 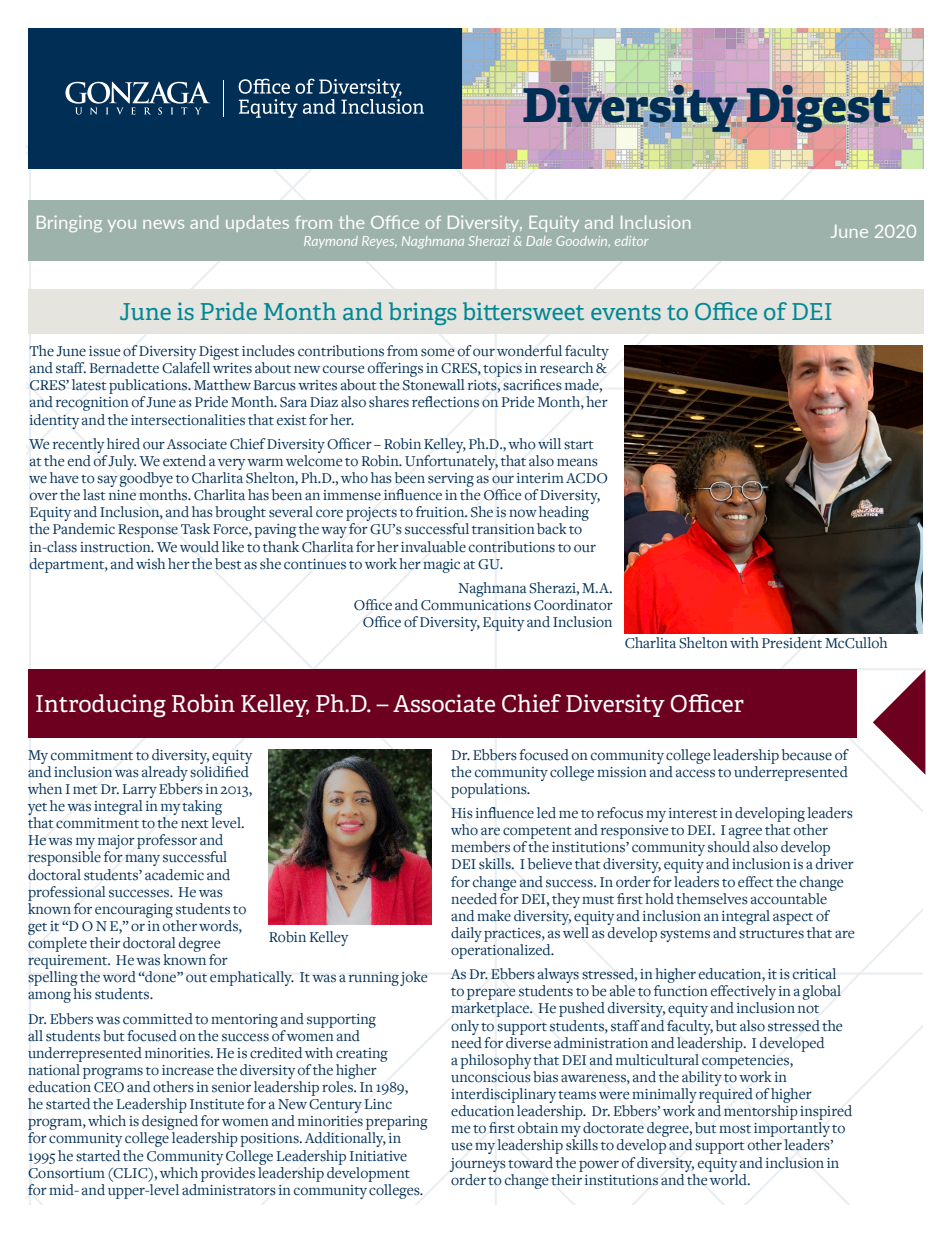 What do you see at coordinates (169, 1124) in the document?
I see `designed` at bounding box center [169, 1124].
